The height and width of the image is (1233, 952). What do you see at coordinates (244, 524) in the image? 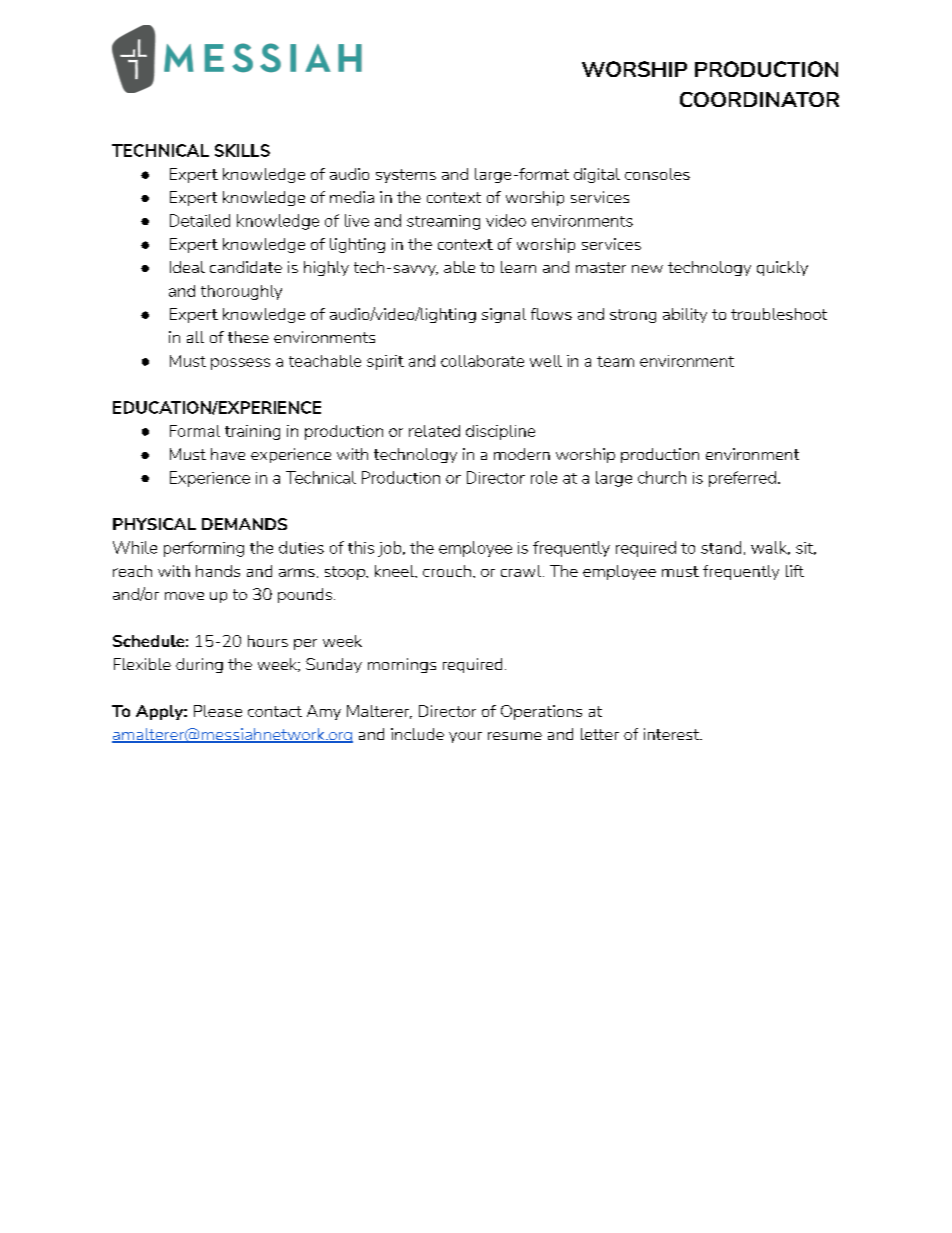
I see `DEMANDS` at bounding box center [244, 524].
